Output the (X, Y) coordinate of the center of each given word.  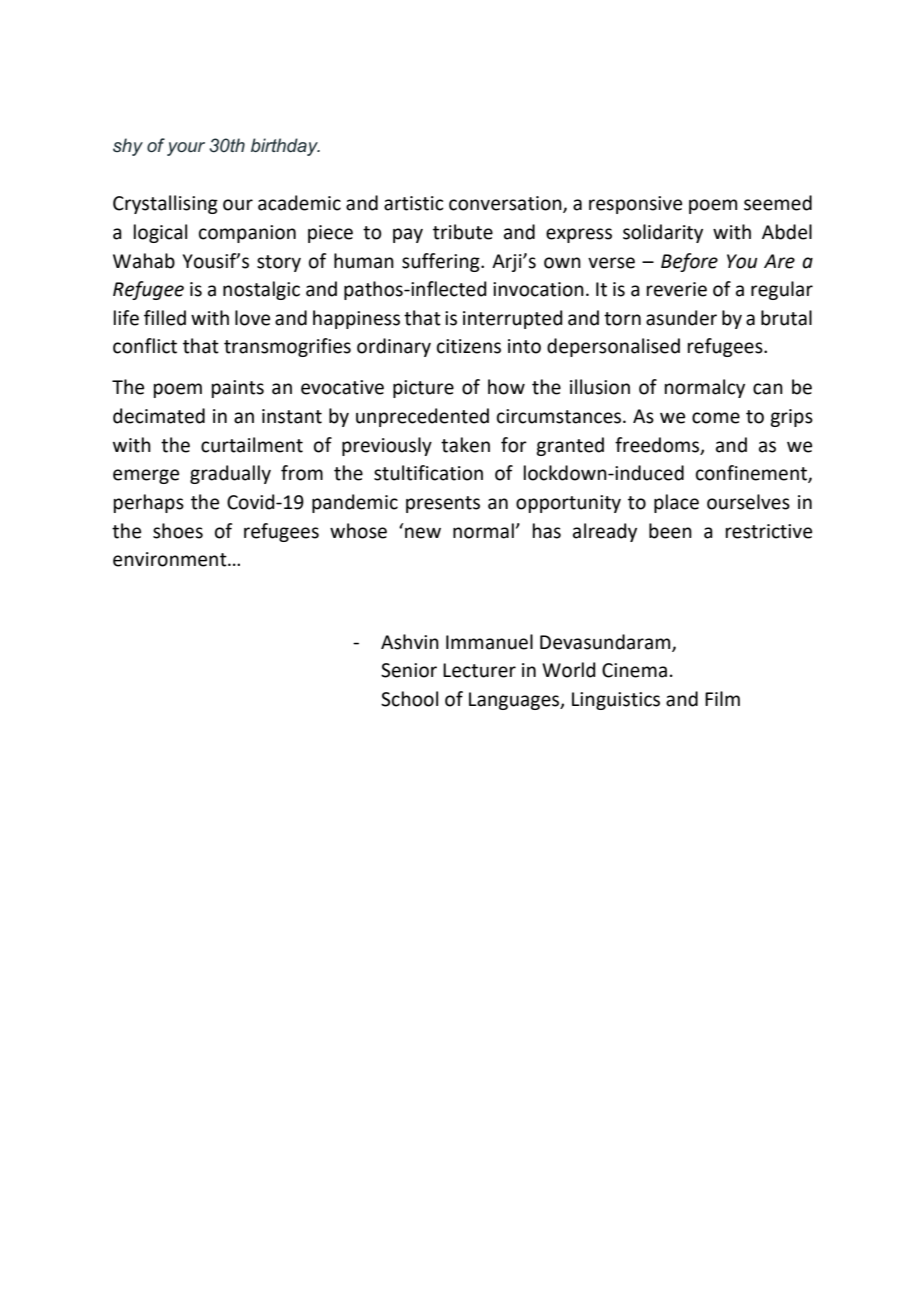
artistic (414, 203)
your (186, 149)
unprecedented (422, 417)
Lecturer (479, 670)
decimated (159, 416)
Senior (409, 670)
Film (722, 698)
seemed (778, 203)
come (716, 418)
